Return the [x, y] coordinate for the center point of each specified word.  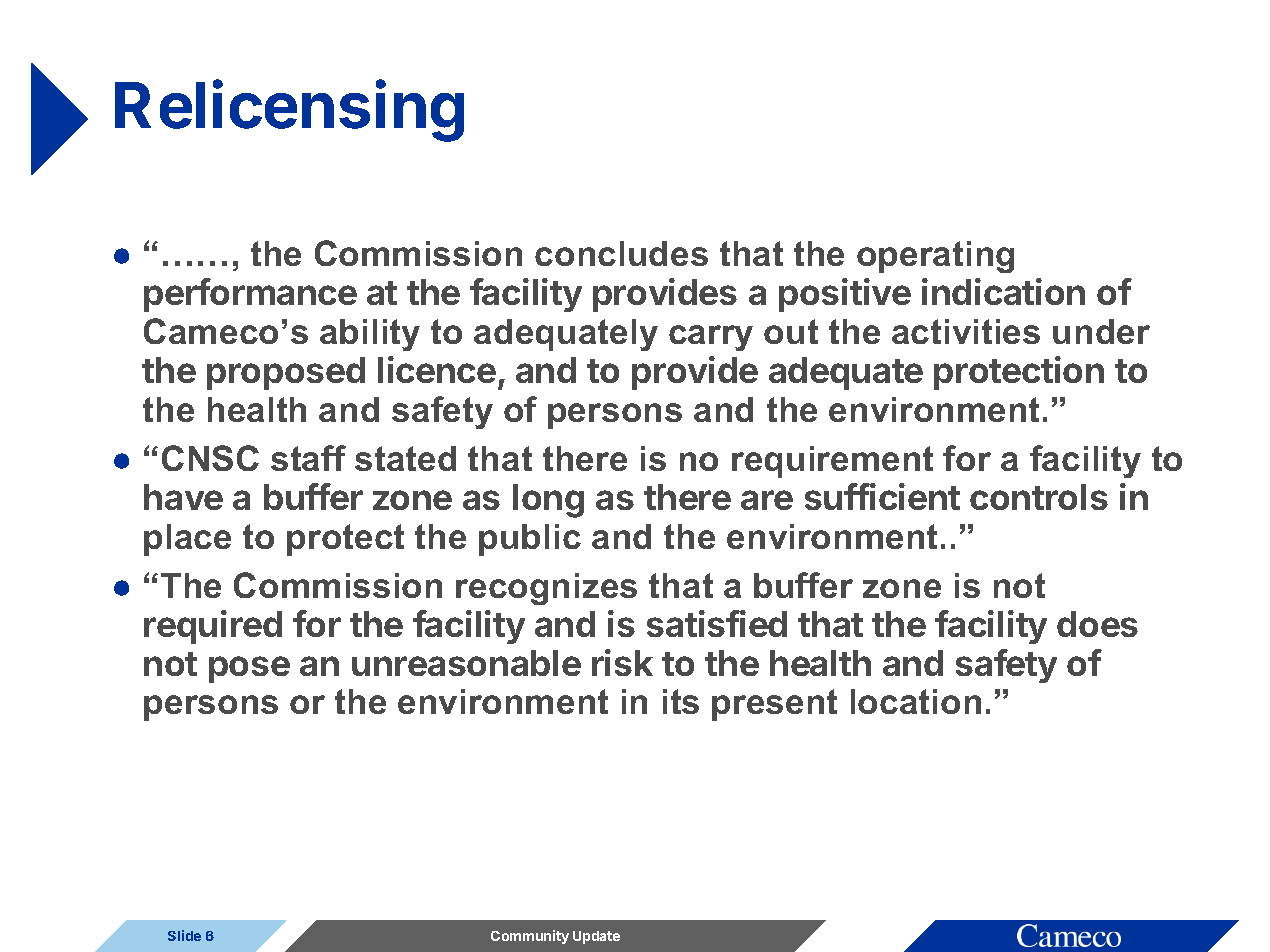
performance [250, 295]
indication [1003, 291]
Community [530, 937]
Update [596, 937]
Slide [184, 935]
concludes [621, 253]
